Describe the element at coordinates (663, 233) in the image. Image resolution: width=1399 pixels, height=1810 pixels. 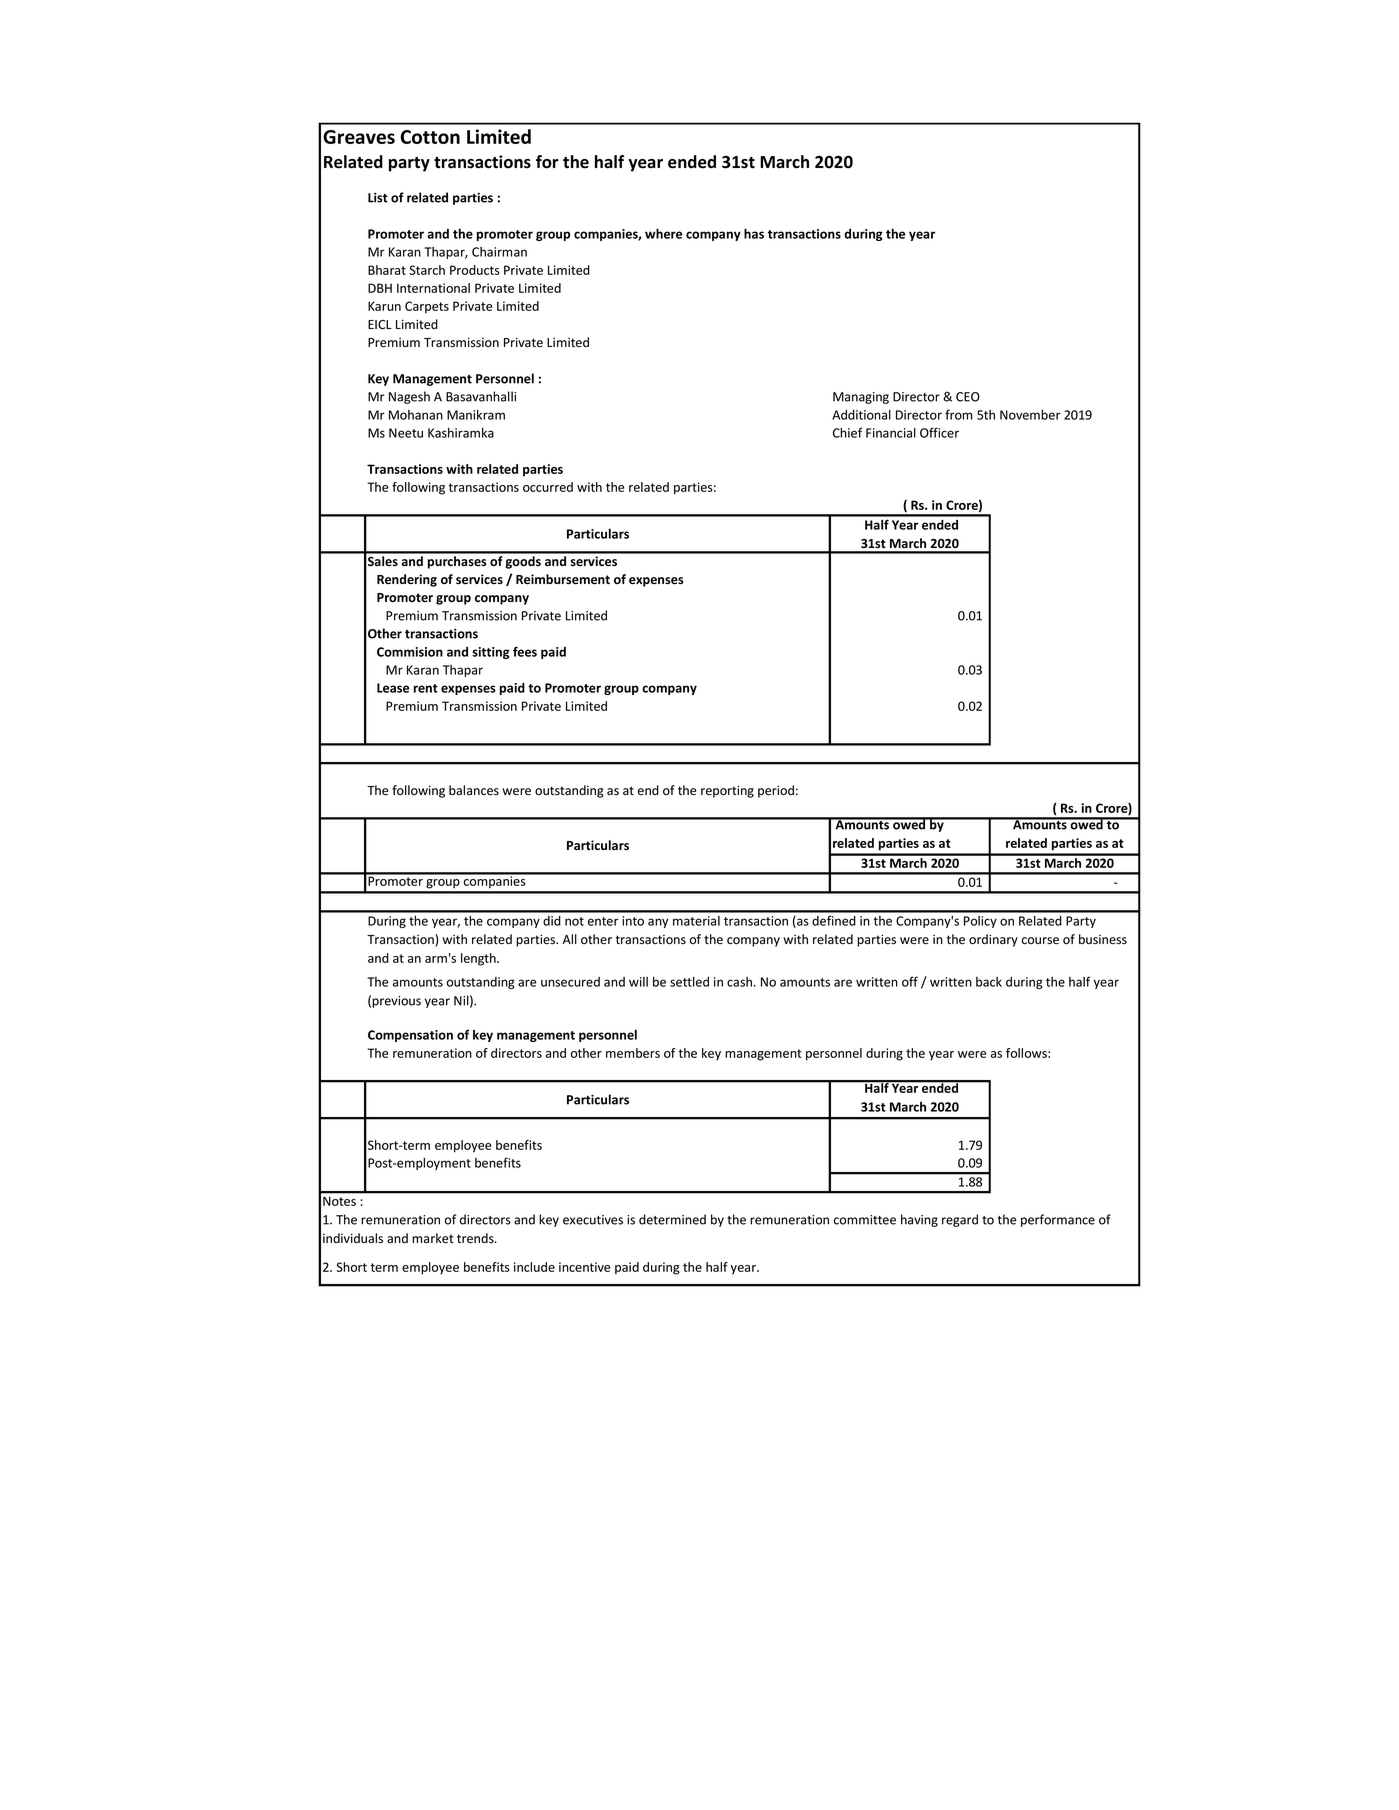
I see `where` at that location.
